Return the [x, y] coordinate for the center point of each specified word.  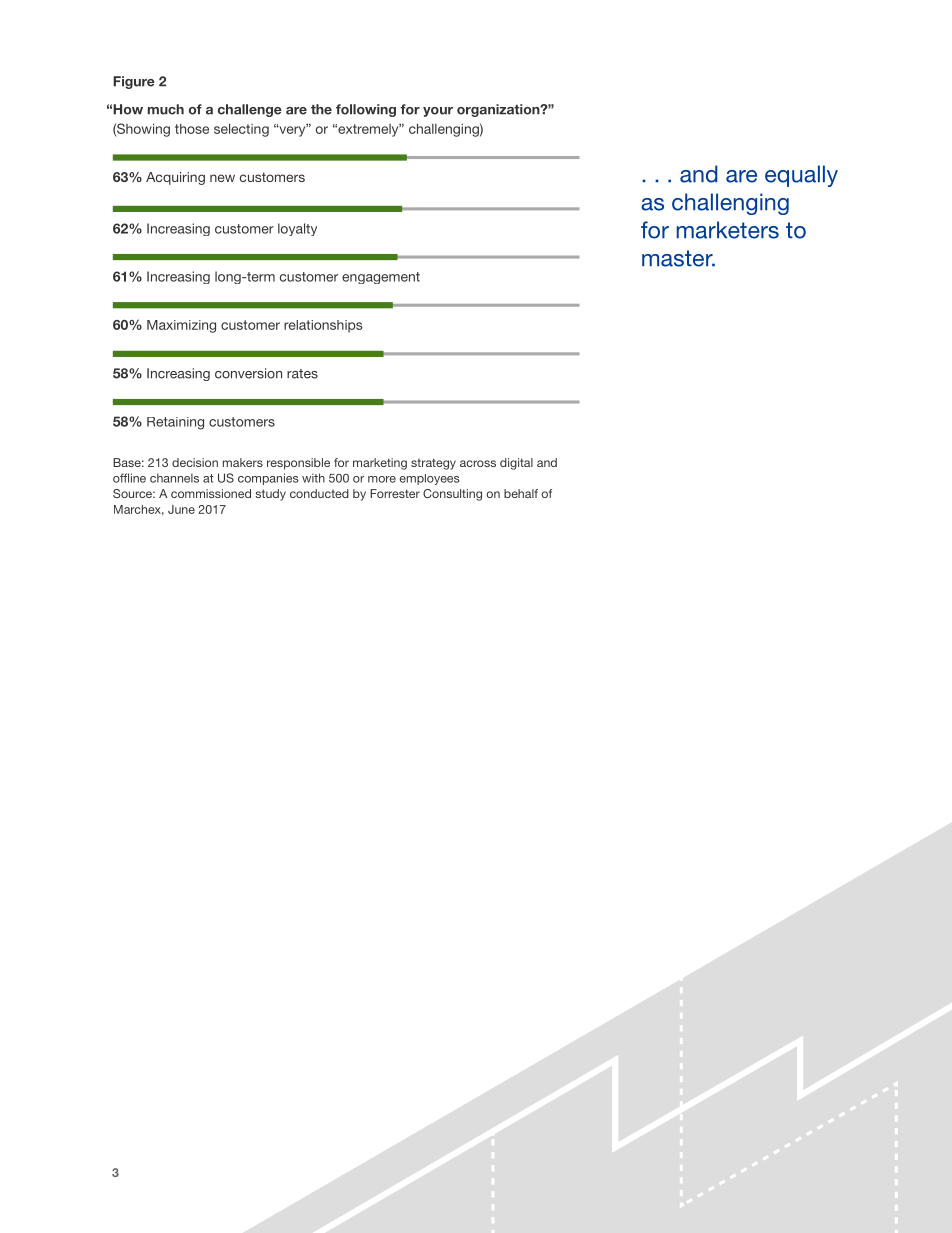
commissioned [211, 493]
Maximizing [181, 326]
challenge [250, 110]
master [678, 258]
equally [801, 176]
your [438, 112]
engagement [381, 278]
